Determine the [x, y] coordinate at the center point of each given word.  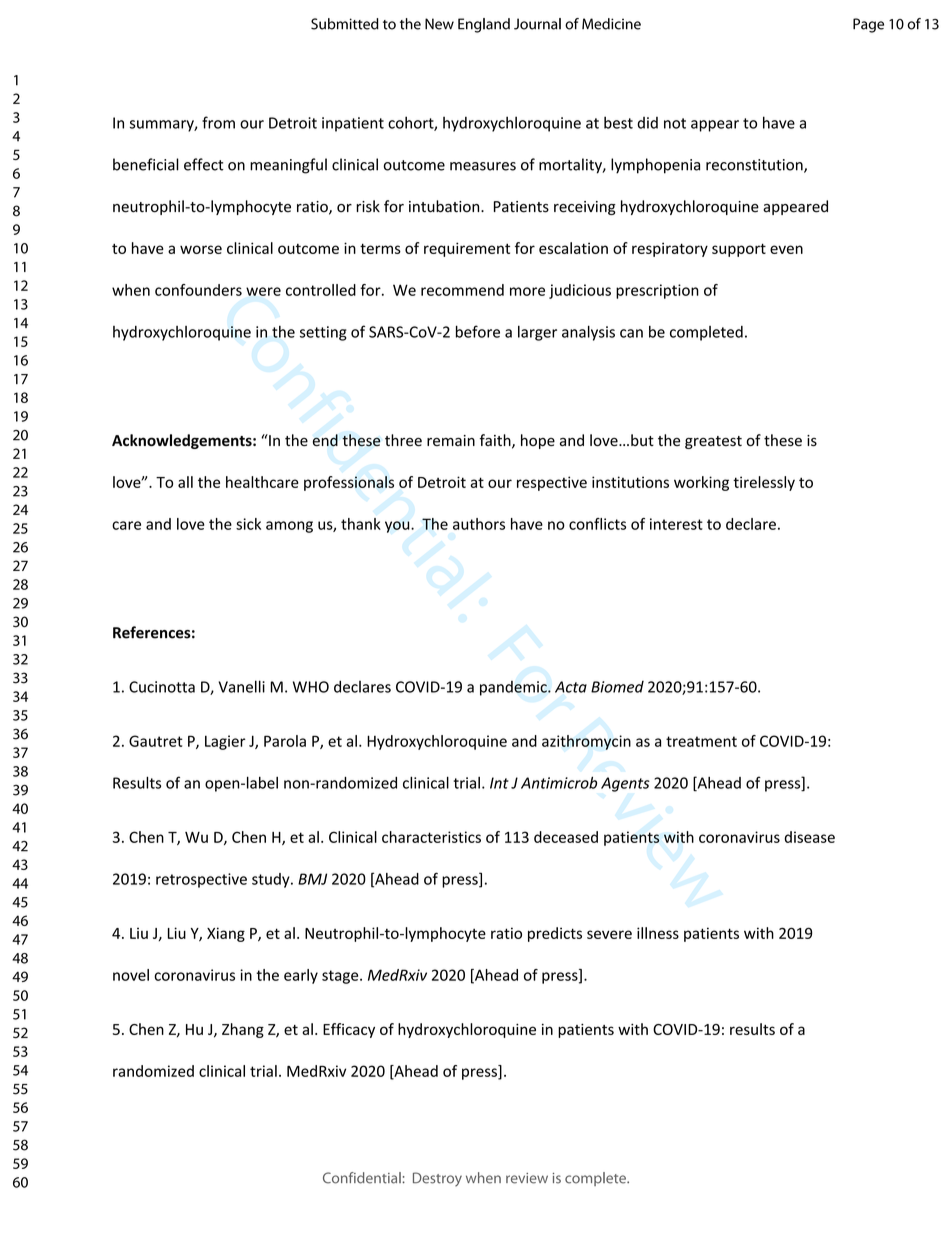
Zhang [243, 1030]
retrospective [201, 880]
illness [658, 933]
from [218, 122]
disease [810, 837]
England [484, 25]
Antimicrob [559, 782]
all [185, 482]
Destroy [437, 1179]
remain [451, 440]
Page [868, 25]
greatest [713, 442]
